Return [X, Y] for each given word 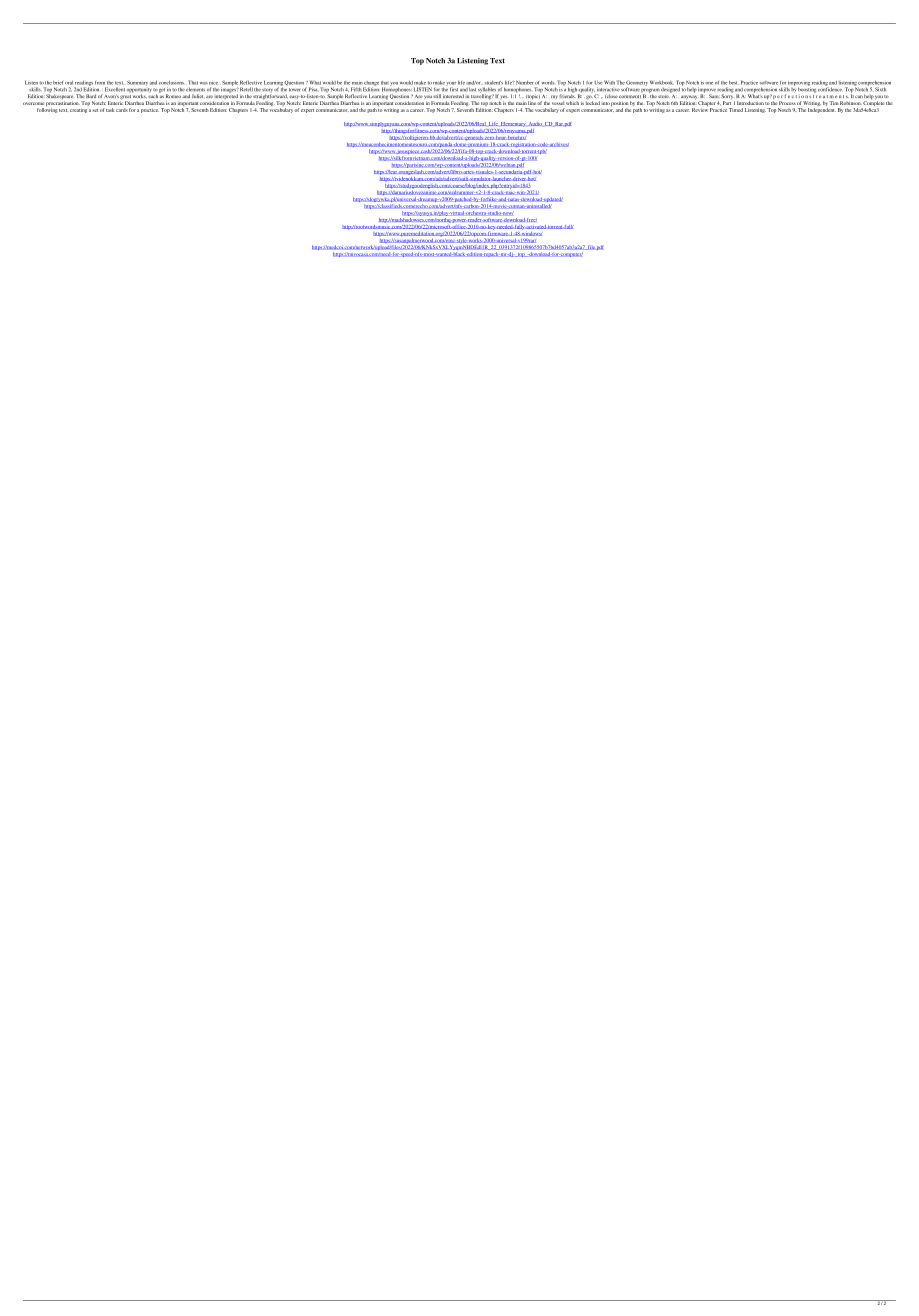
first [454, 89]
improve [707, 90]
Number [525, 82]
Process [787, 103]
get [163, 91]
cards [122, 110]
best [734, 83]
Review [700, 110]
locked [593, 102]
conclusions [172, 83]
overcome [33, 103]
